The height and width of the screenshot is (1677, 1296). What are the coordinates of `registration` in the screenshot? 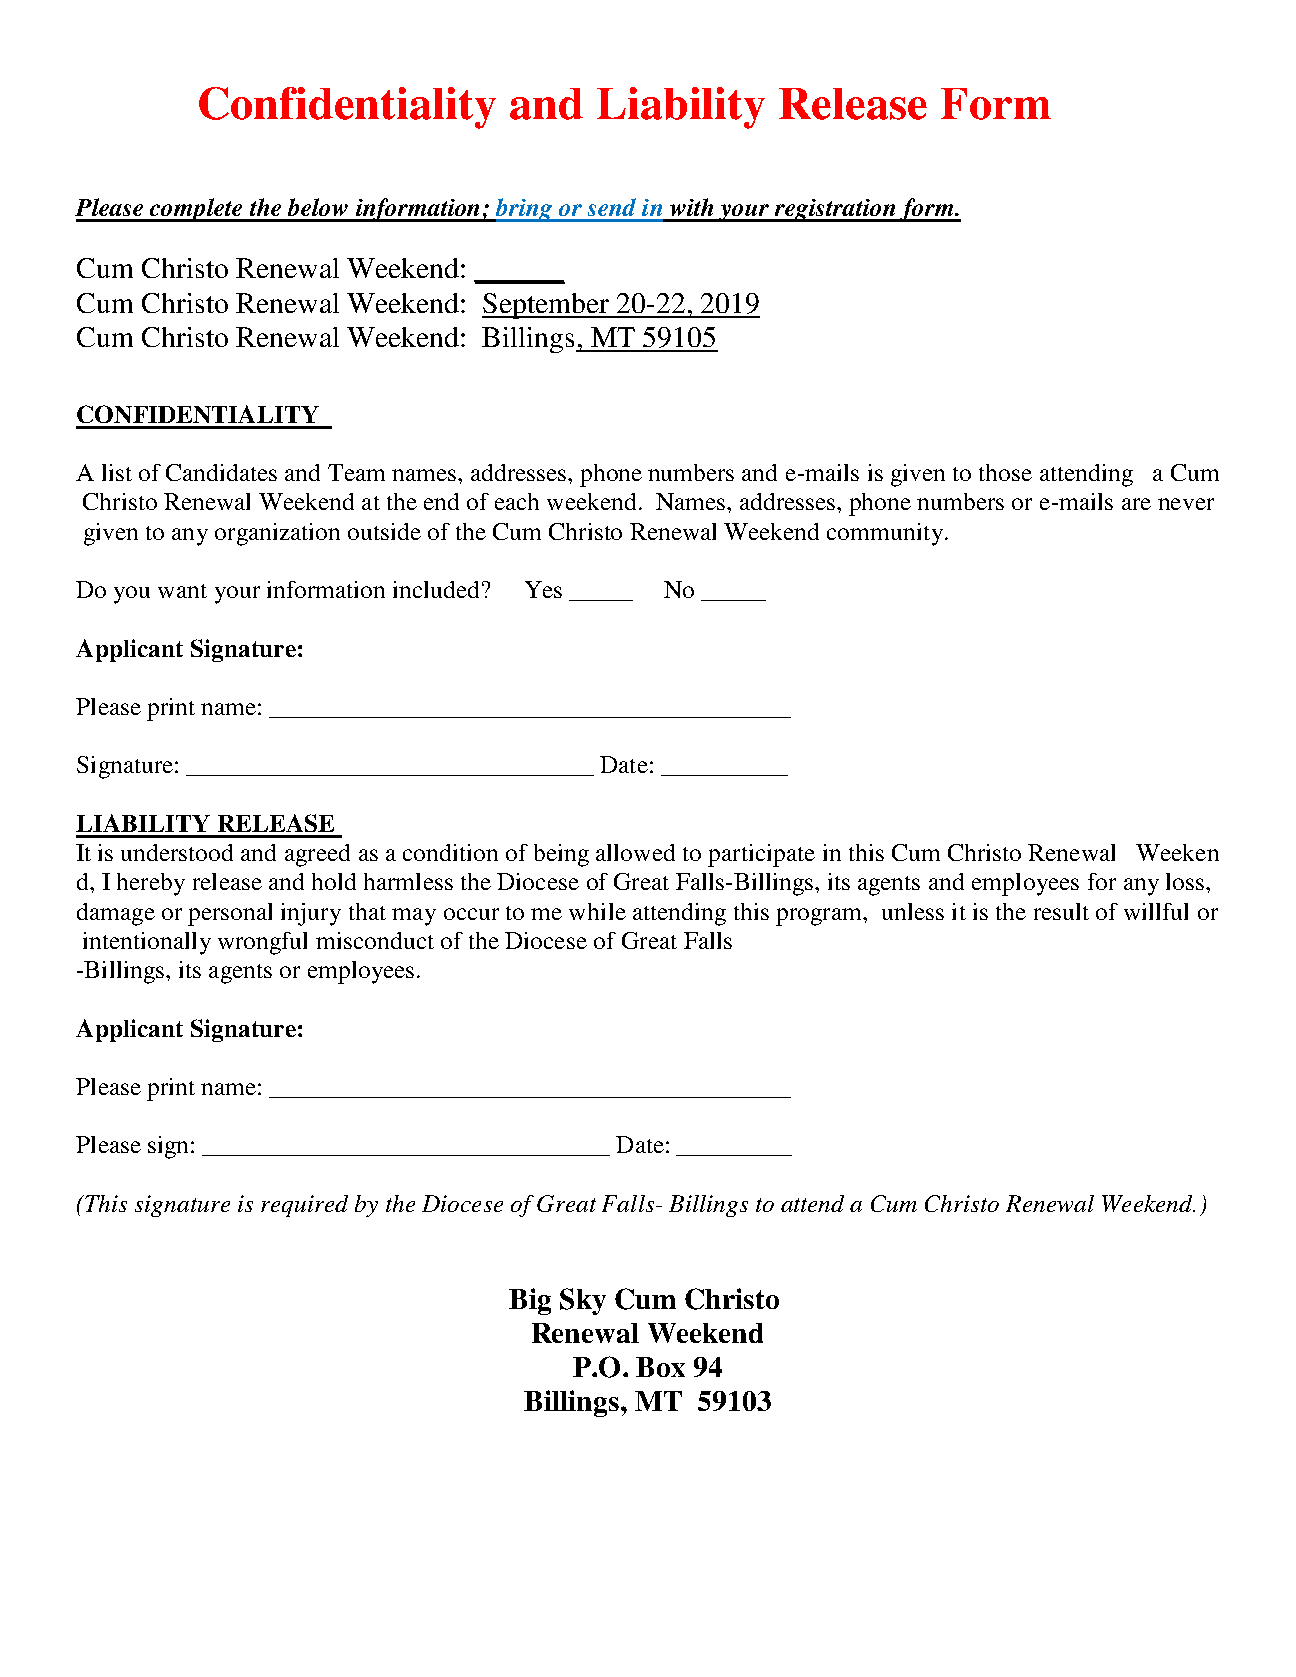 It's located at (835, 210).
